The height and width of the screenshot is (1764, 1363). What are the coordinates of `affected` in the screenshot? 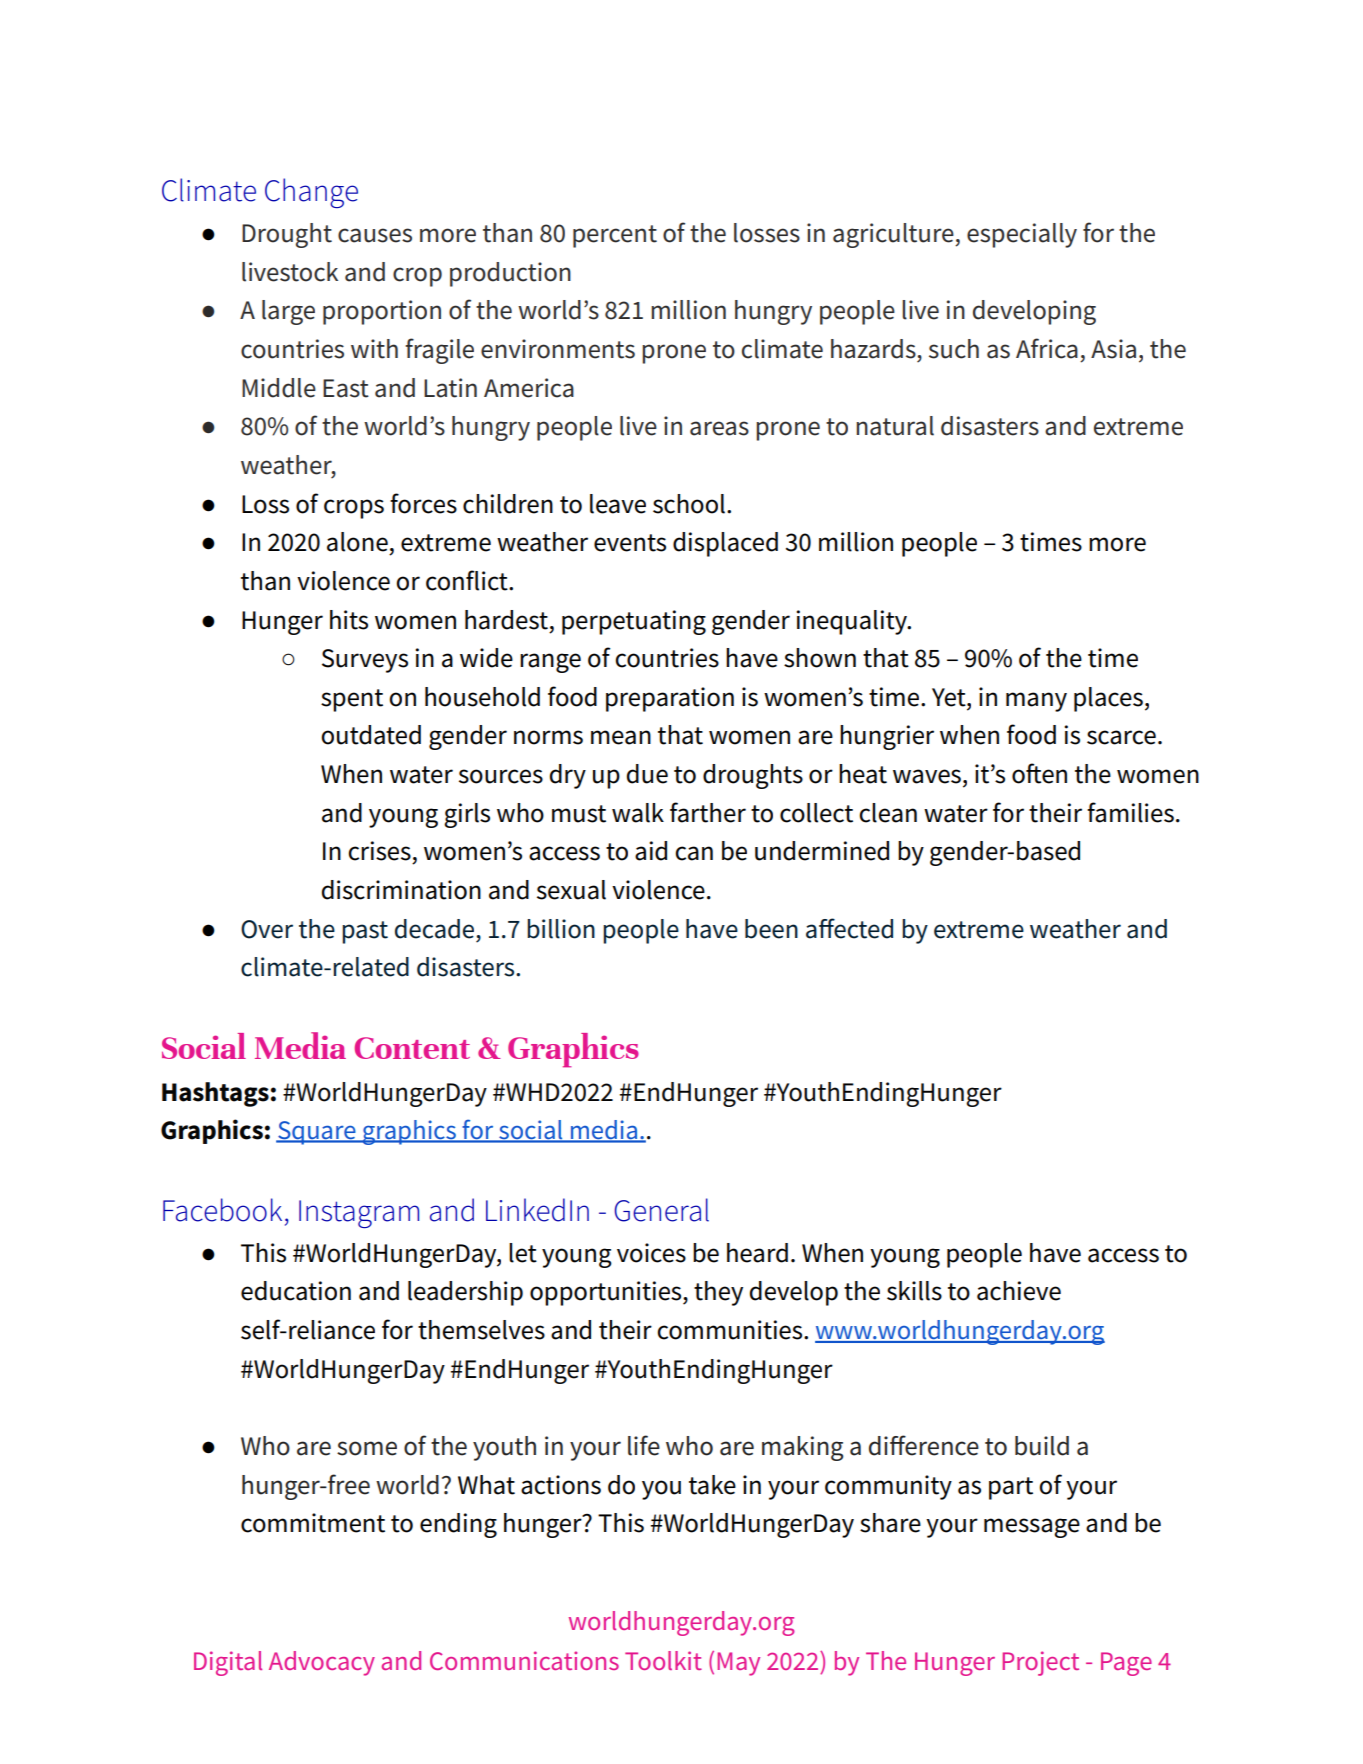 It's located at (849, 928).
